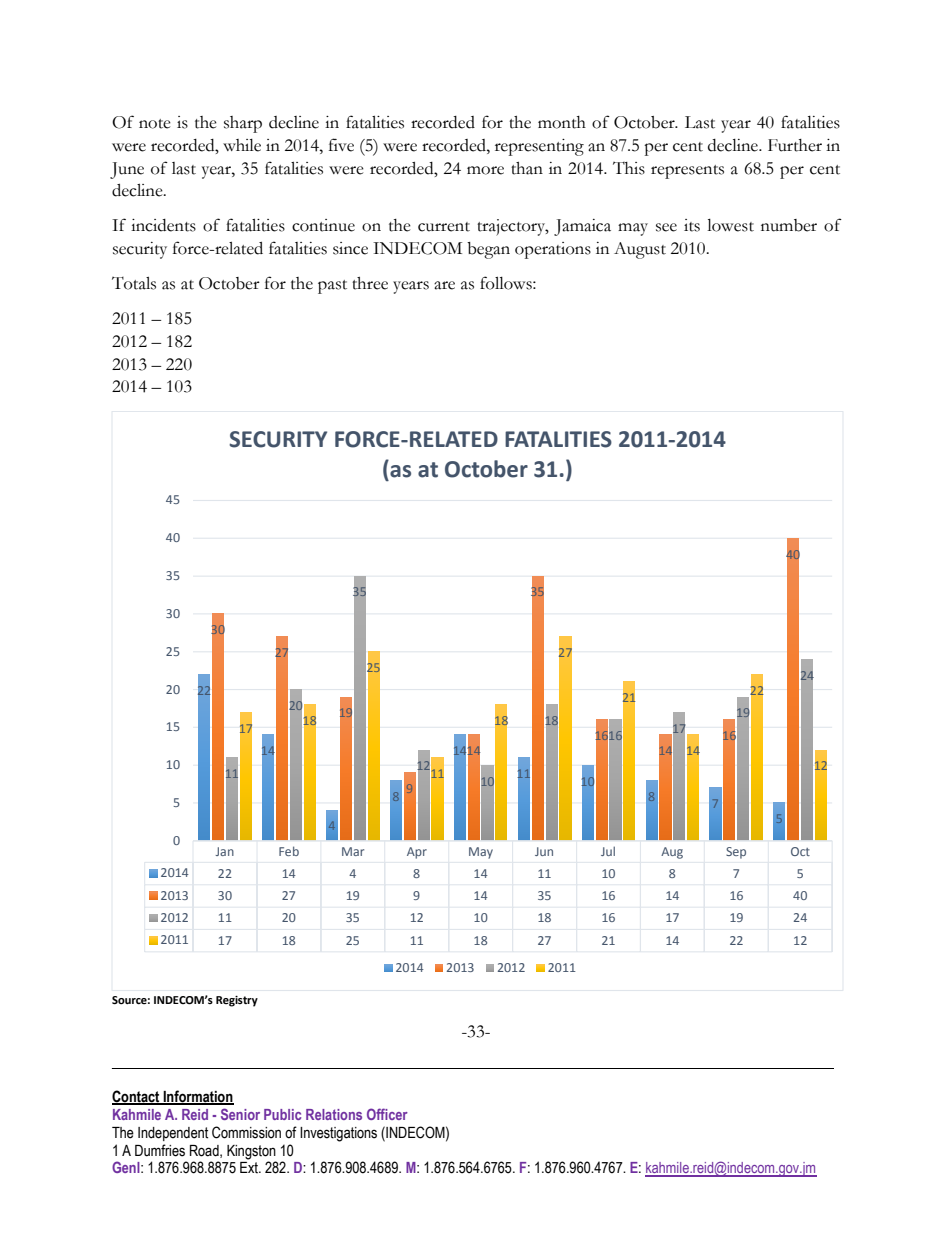  Describe the element at coordinates (353, 851) in the screenshot. I see `Mar` at that location.
